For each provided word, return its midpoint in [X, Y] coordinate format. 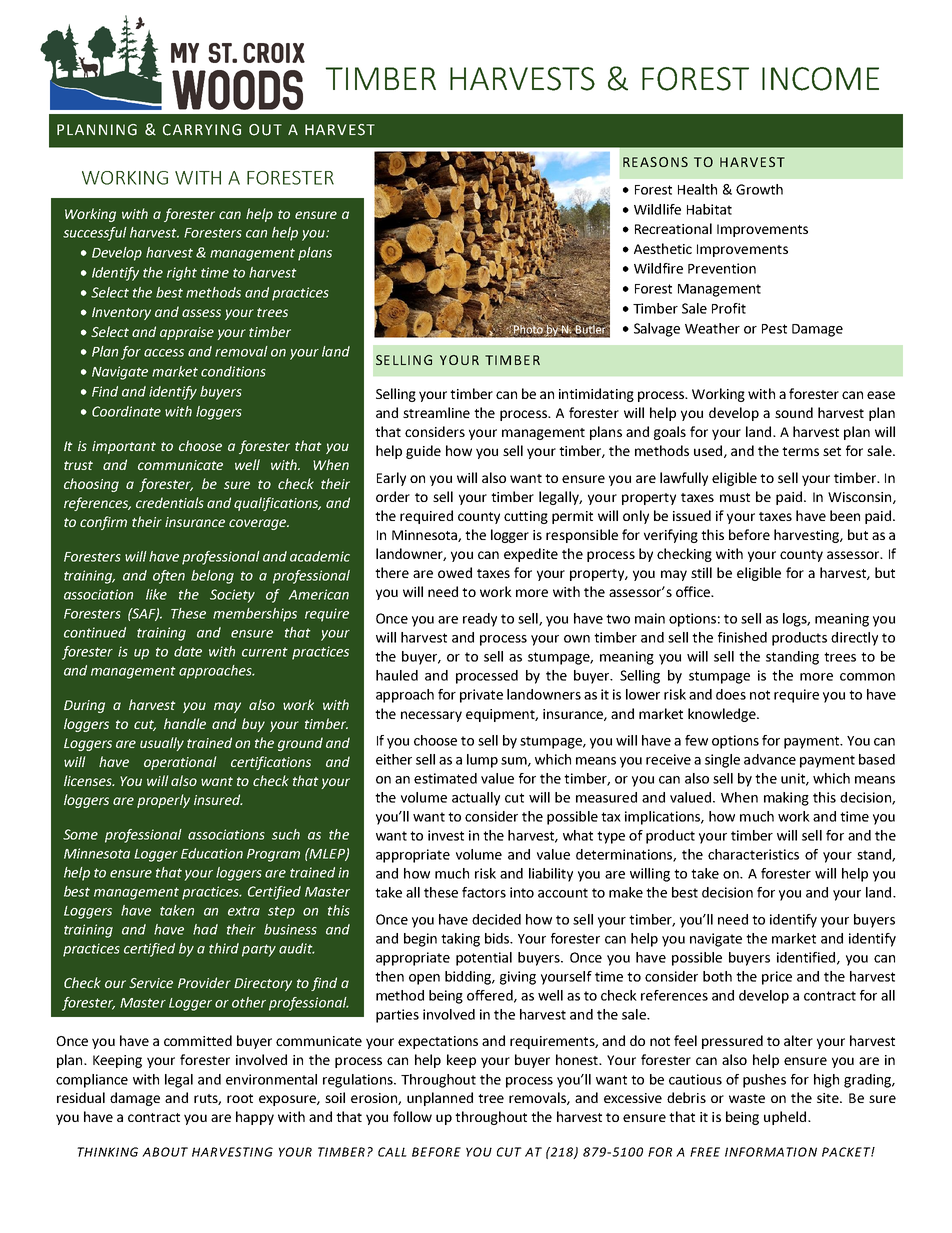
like [156, 594]
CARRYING [202, 130]
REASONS [655, 162]
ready [480, 620]
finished [742, 637]
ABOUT [165, 1152]
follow [412, 1116]
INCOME [820, 79]
